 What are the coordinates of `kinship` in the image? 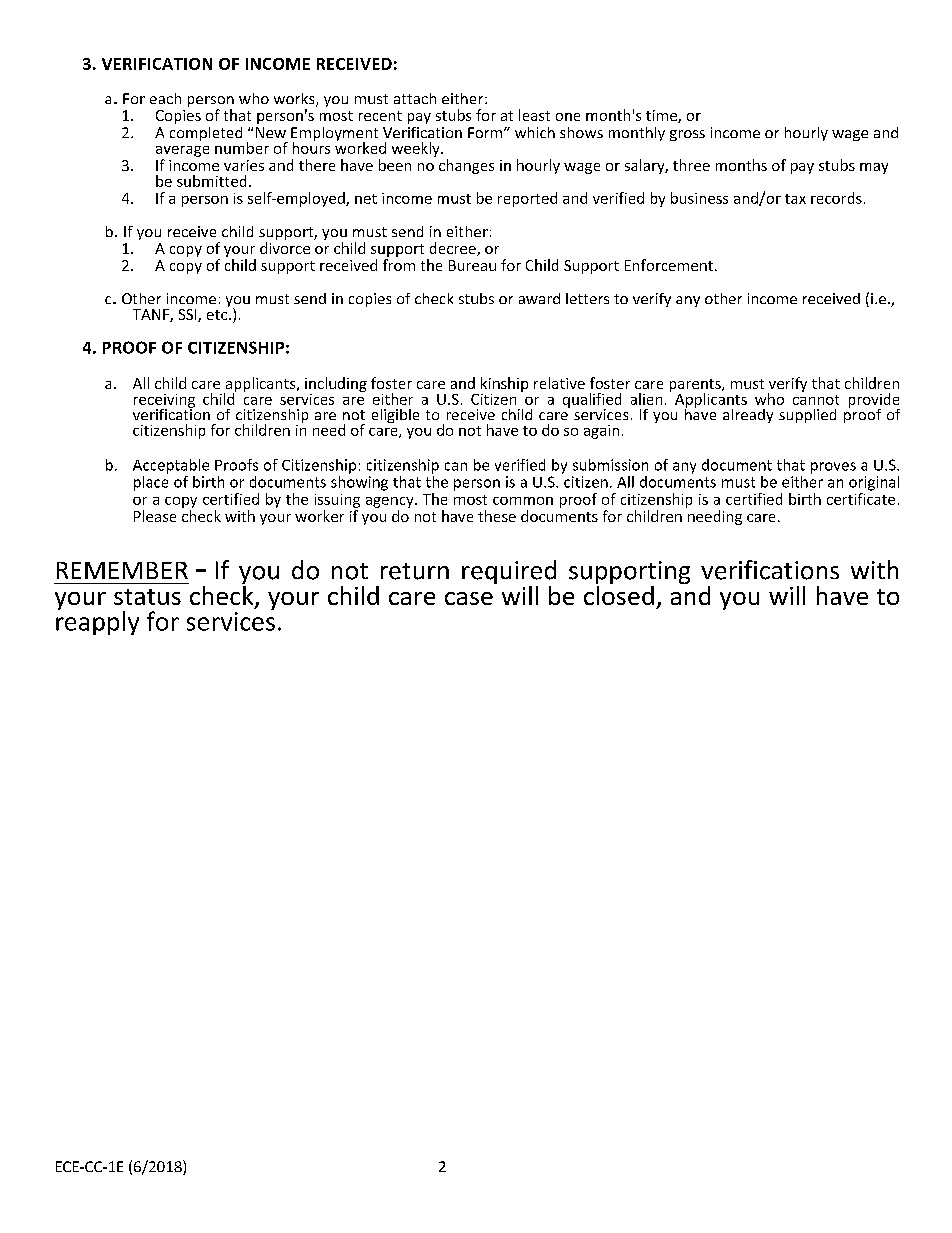 It's located at (504, 384).
